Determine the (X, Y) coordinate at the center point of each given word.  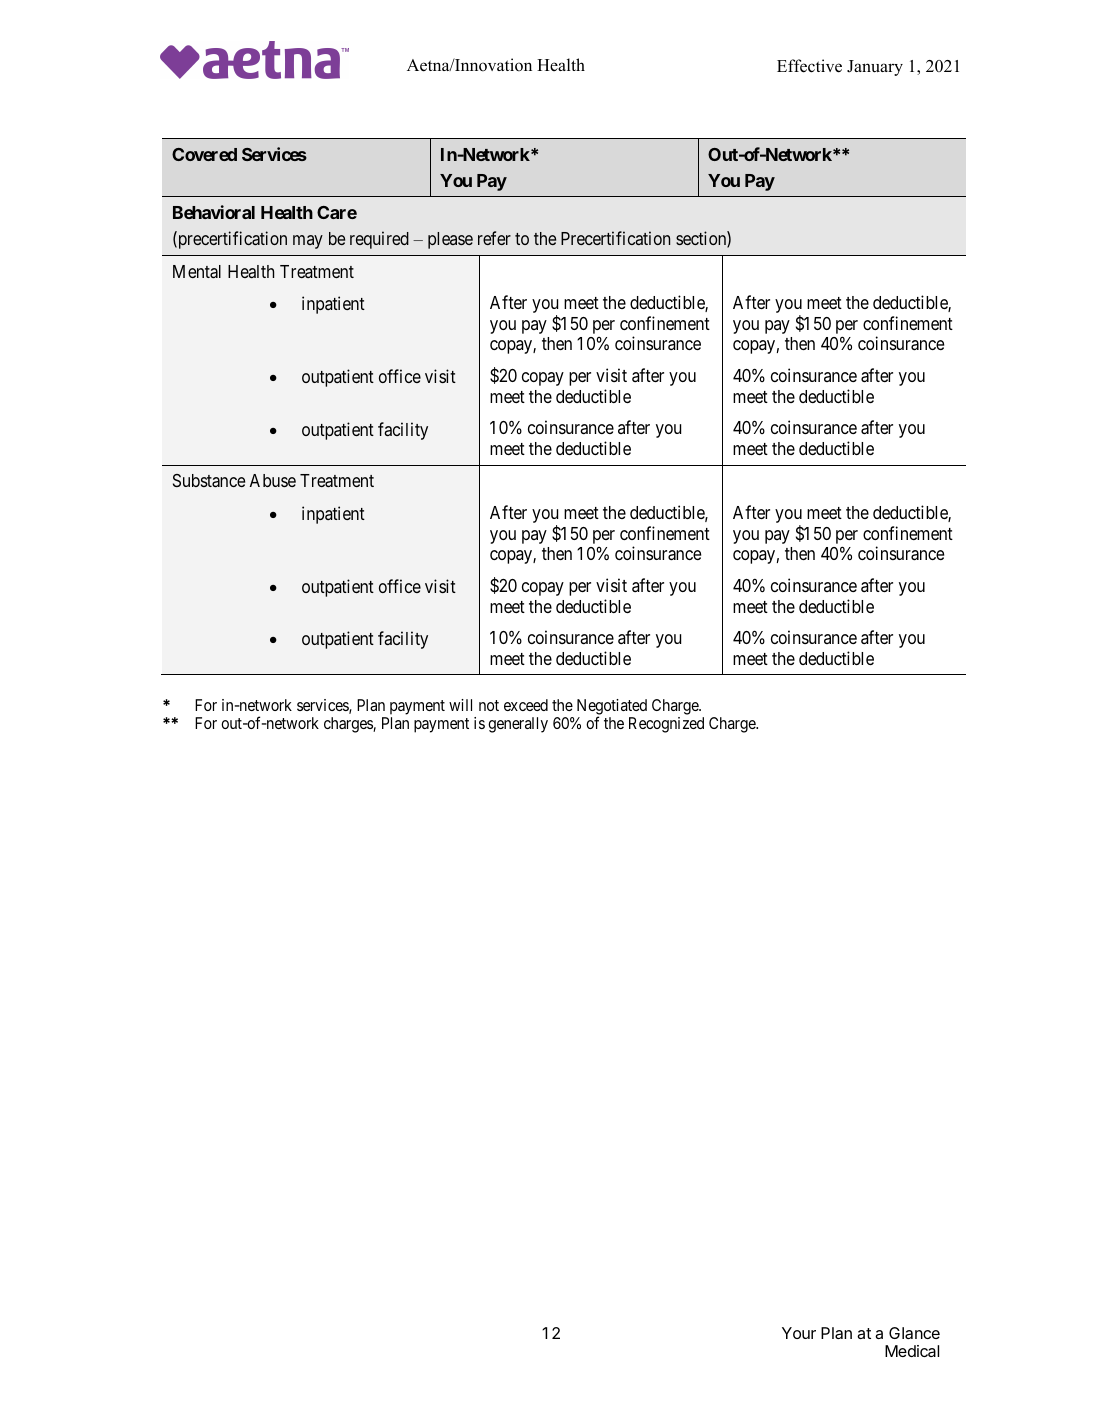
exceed (526, 705)
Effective (809, 66)
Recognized (666, 725)
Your (799, 1333)
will (460, 705)
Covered (204, 154)
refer (494, 238)
